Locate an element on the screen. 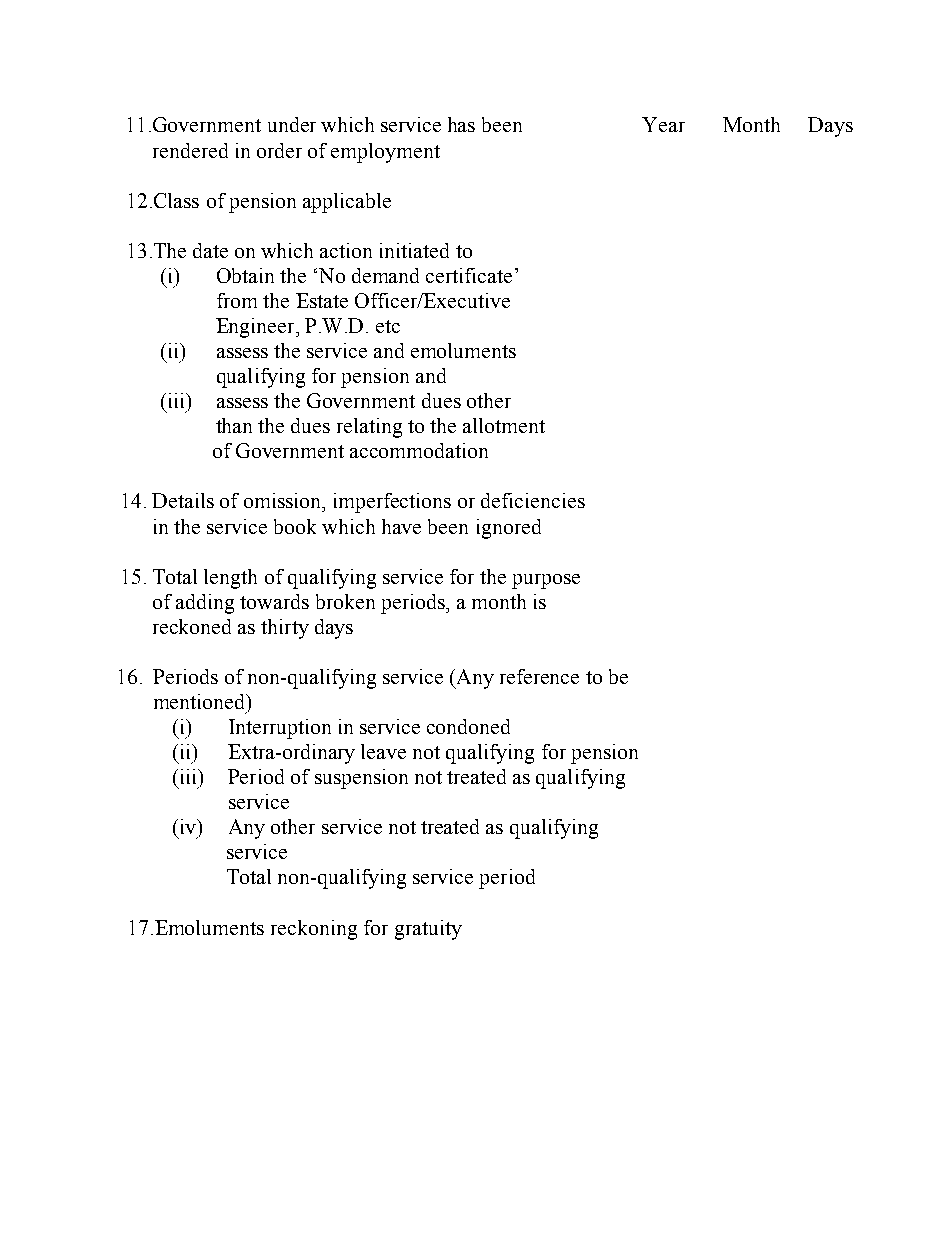 This screenshot has height=1233, width=952. have is located at coordinates (401, 526).
